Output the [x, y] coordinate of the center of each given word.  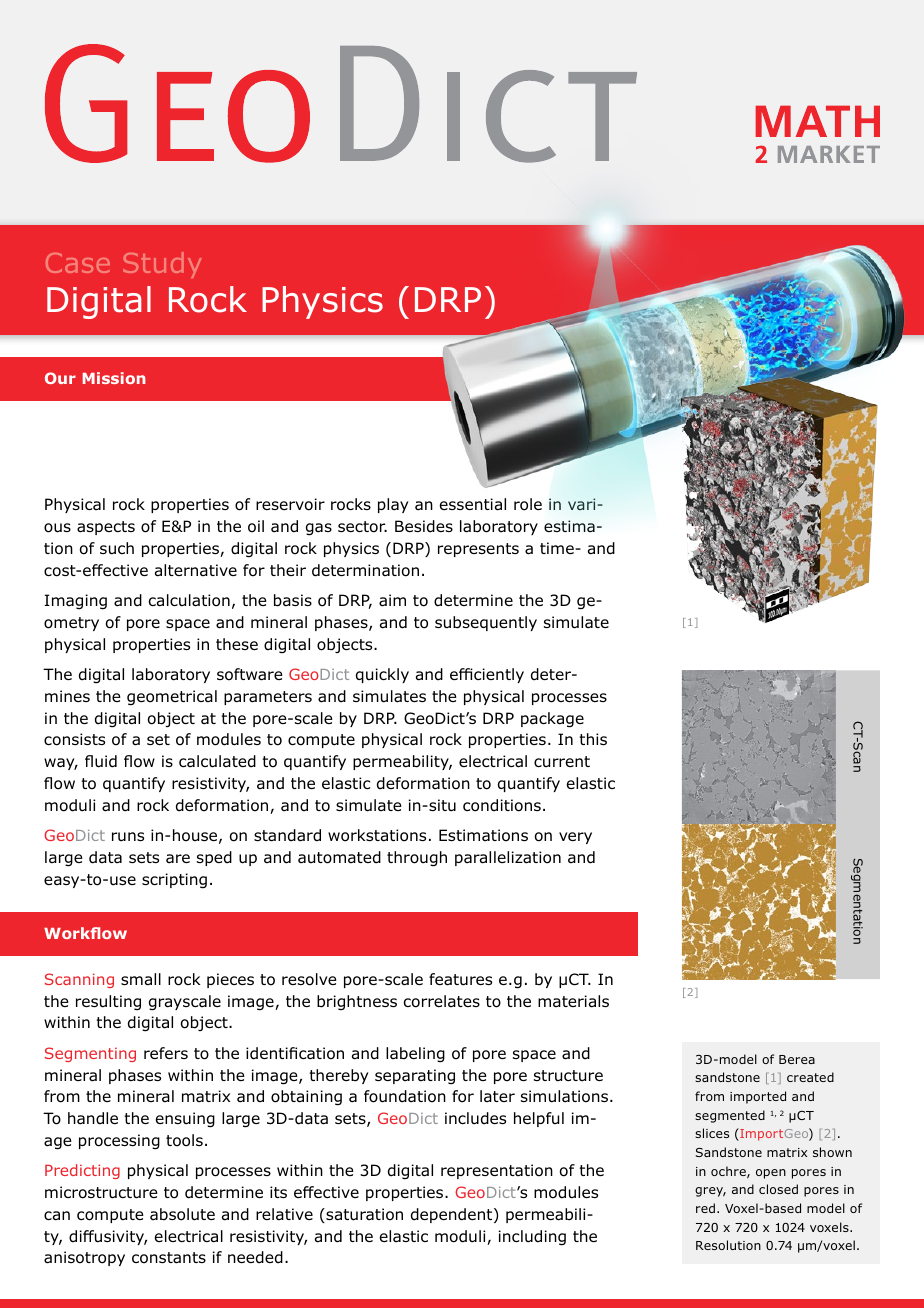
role [528, 504]
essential [473, 504]
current [562, 761]
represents [478, 550]
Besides [424, 526]
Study [162, 265]
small [141, 979]
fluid [101, 761]
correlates [442, 1001]
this [593, 739]
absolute [182, 1214]
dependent [453, 1215]
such [117, 548]
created [810, 1077]
